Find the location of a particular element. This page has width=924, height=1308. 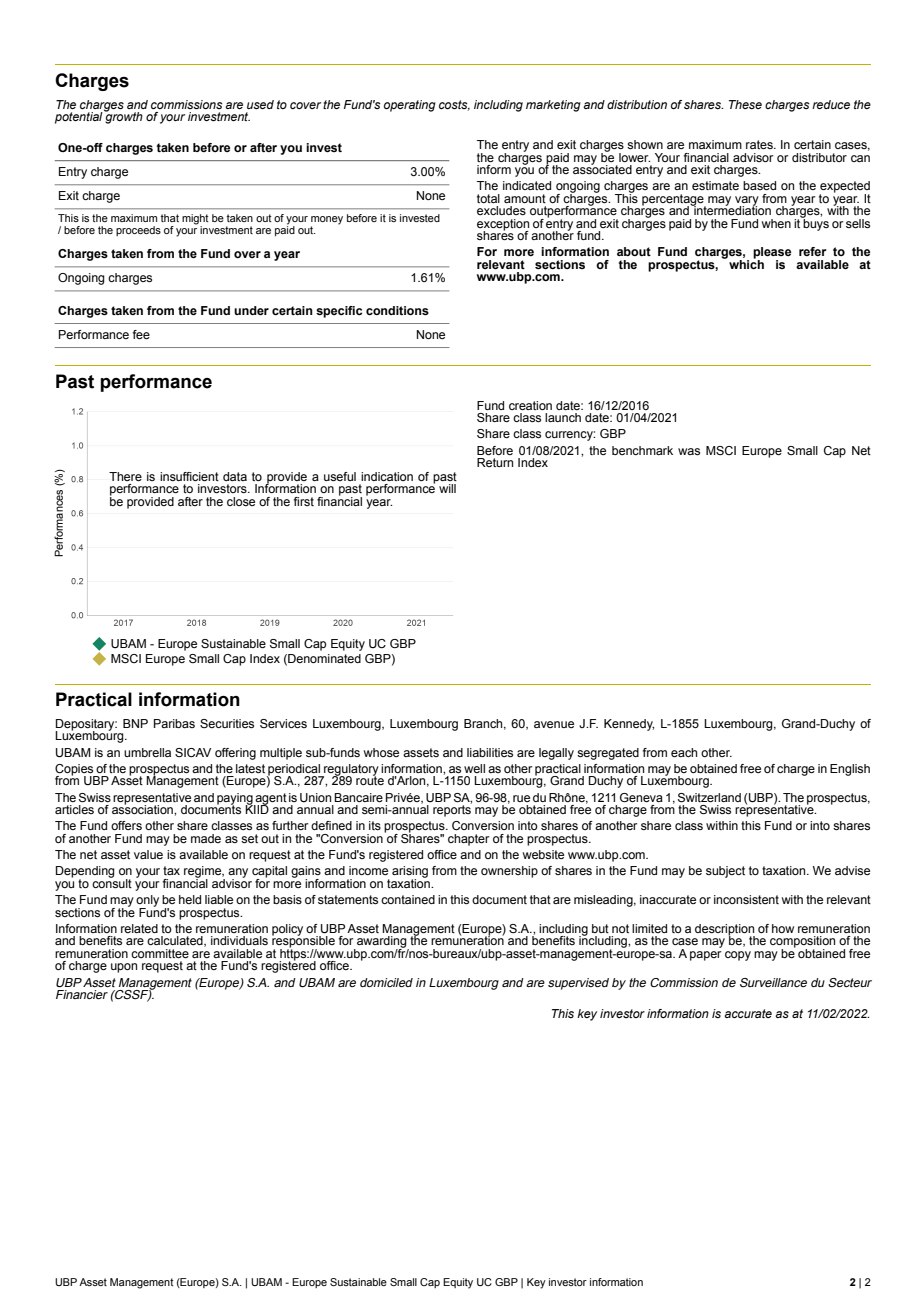

costs is located at coordinates (454, 105).
